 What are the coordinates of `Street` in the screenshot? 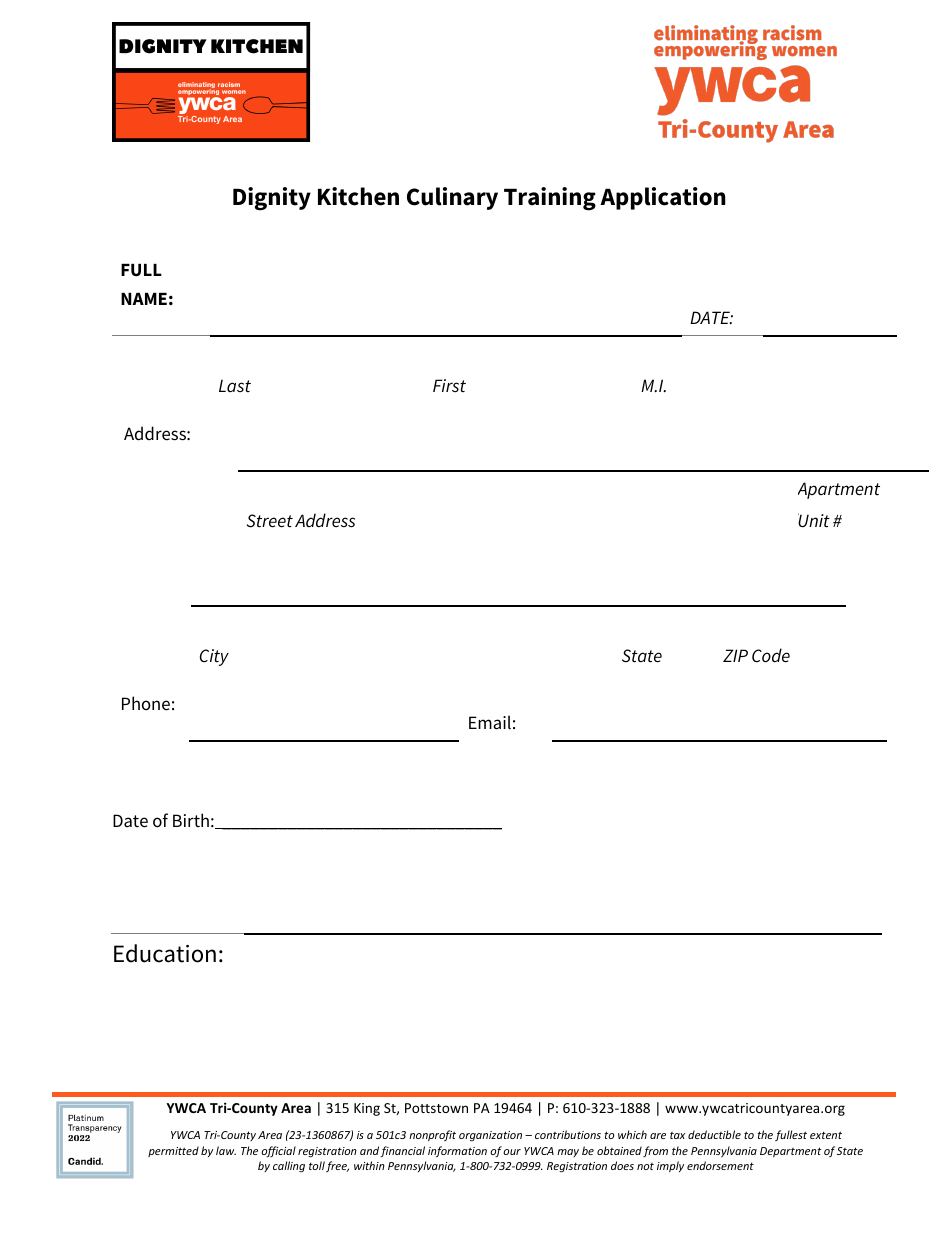 It's located at (270, 521).
